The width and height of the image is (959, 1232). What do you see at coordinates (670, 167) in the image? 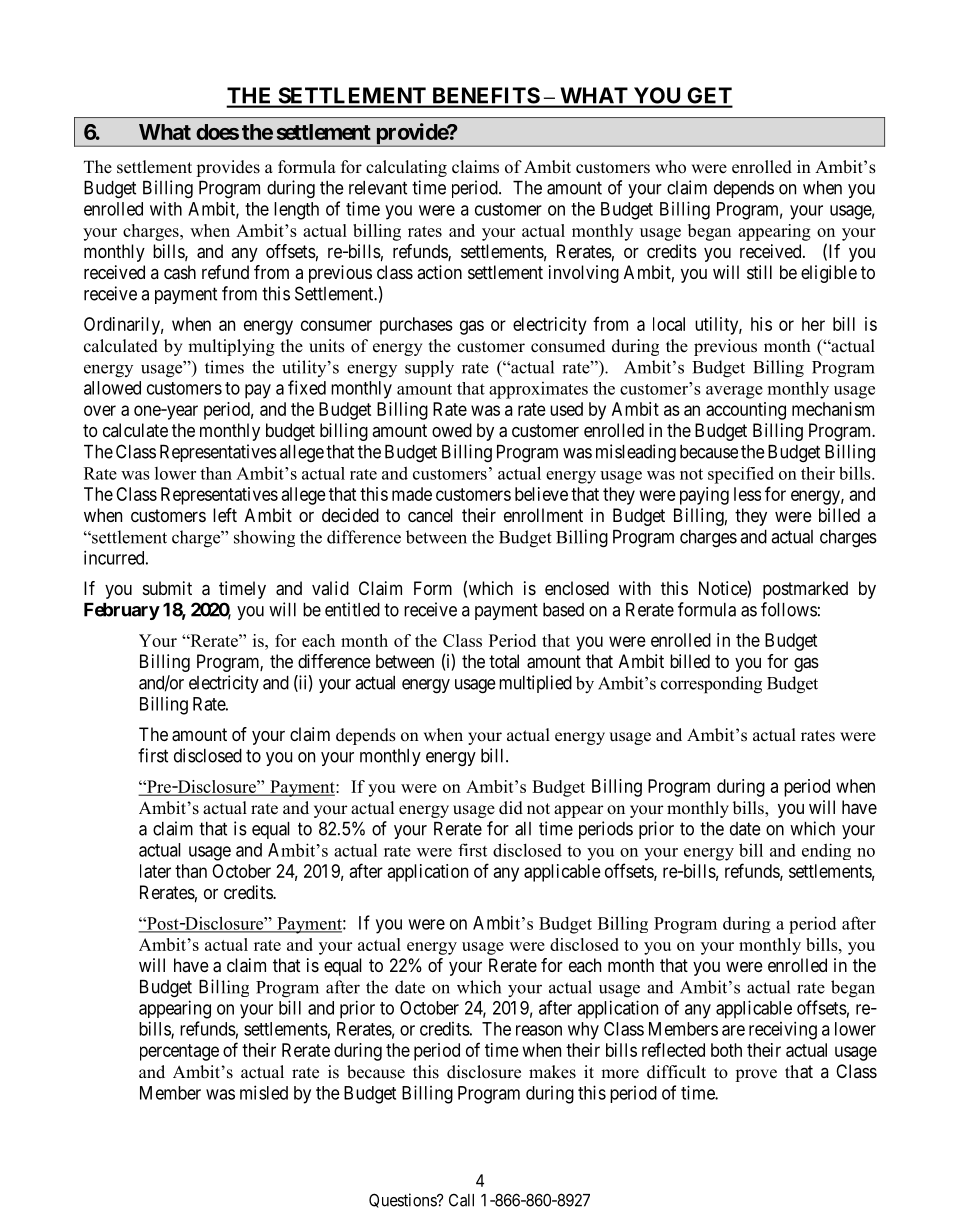
I see `who` at bounding box center [670, 167].
